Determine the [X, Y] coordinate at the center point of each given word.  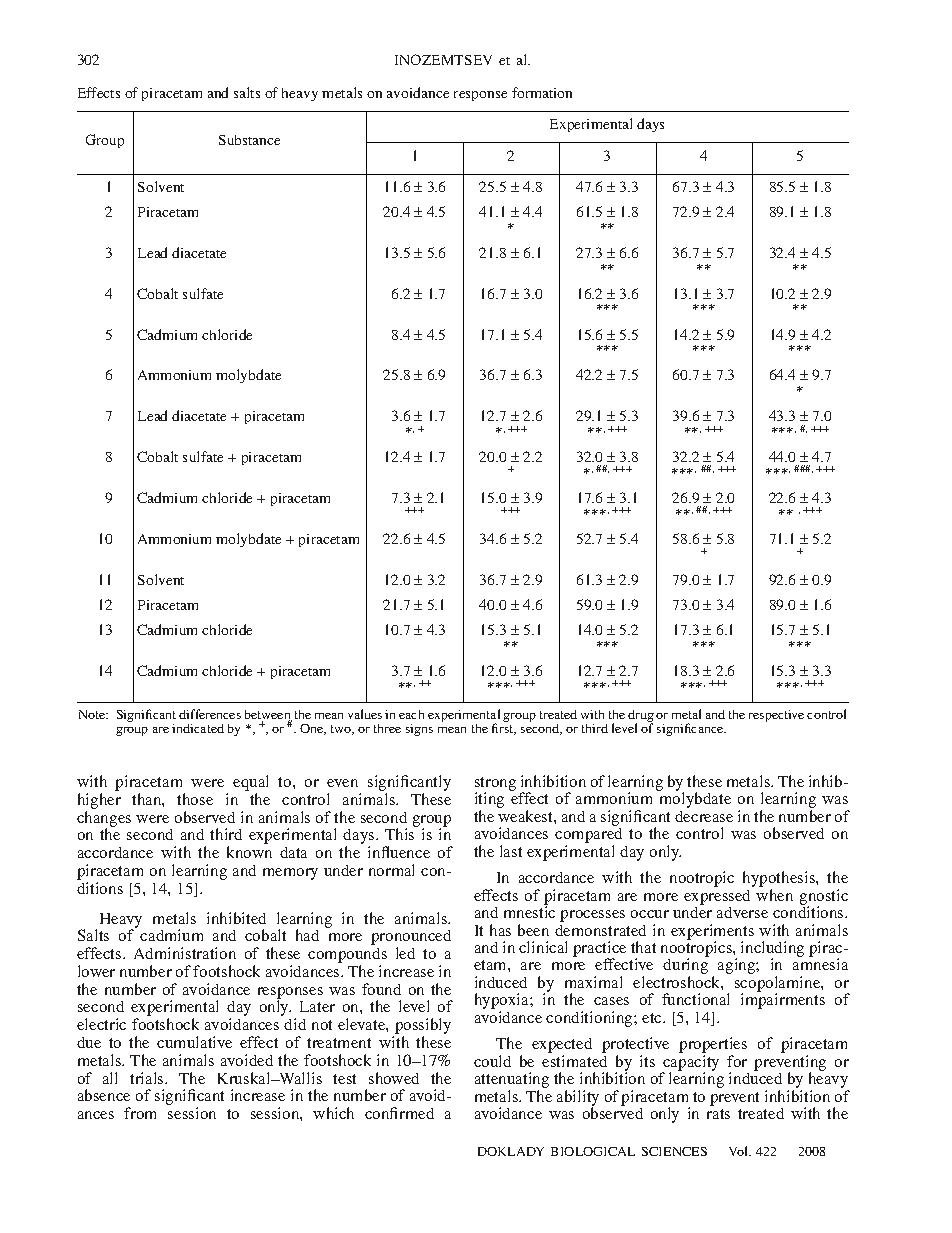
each [411, 714]
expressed [717, 897]
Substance [249, 140]
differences [210, 714]
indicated [198, 728]
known [249, 852]
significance [691, 729]
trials [148, 1078]
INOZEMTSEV [443, 59]
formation [542, 92]
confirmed [399, 1113]
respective [776, 716]
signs [419, 730]
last [511, 851]
